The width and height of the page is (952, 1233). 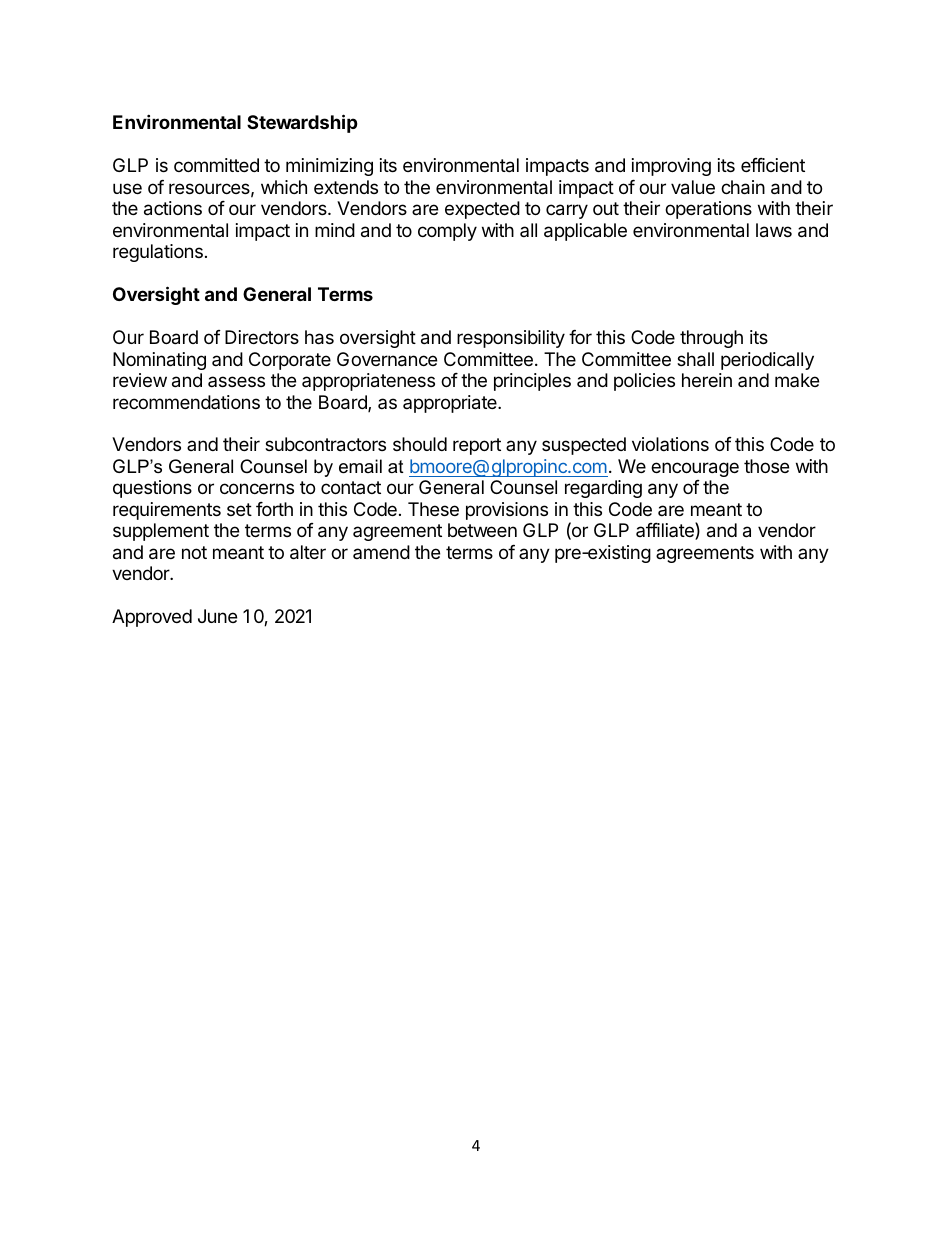 What do you see at coordinates (158, 253) in the page?
I see `regulations` at bounding box center [158, 253].
